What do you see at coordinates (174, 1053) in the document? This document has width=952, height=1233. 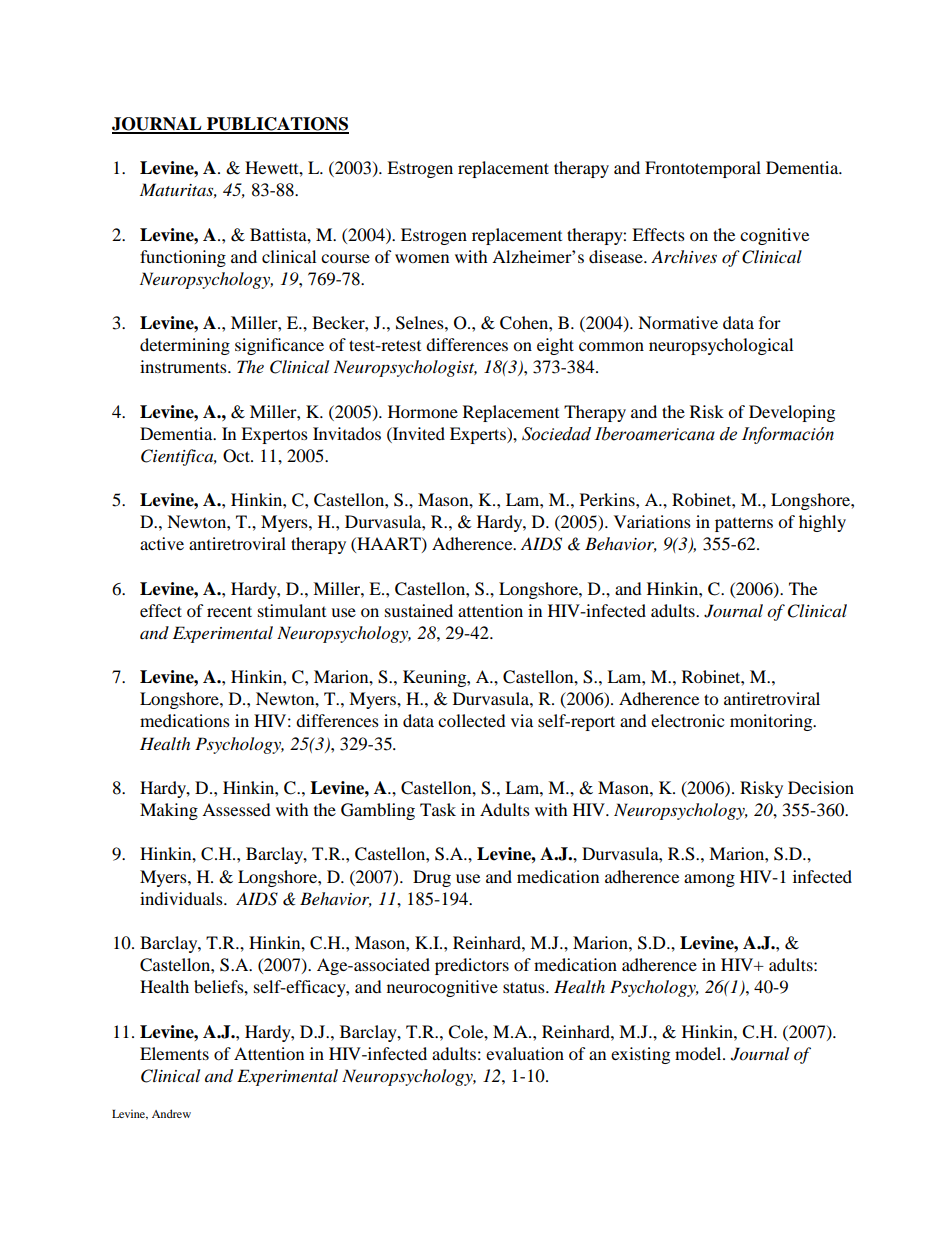 I see `Elements` at bounding box center [174, 1053].
